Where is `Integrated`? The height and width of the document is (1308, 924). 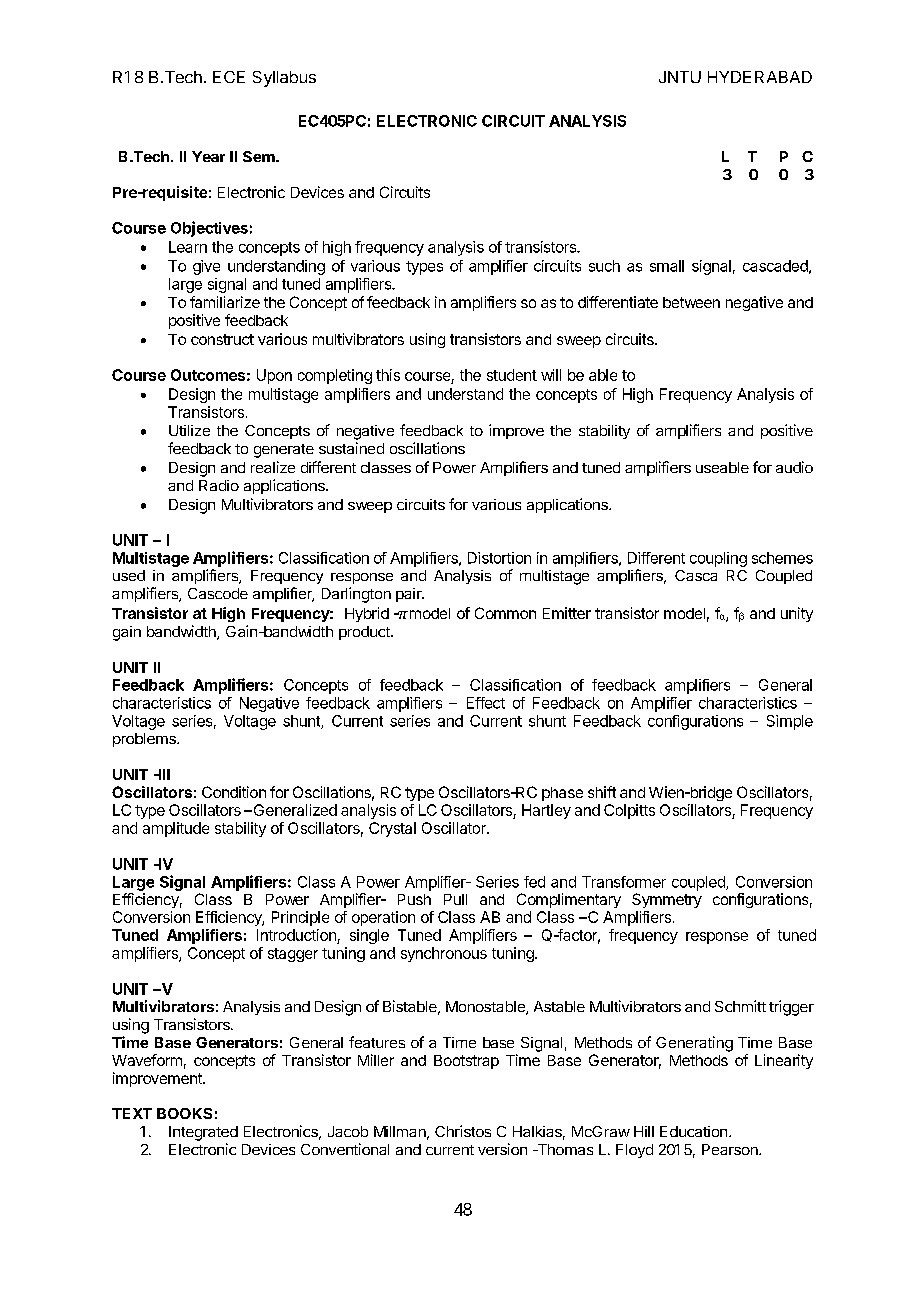 Integrated is located at coordinates (203, 1133).
